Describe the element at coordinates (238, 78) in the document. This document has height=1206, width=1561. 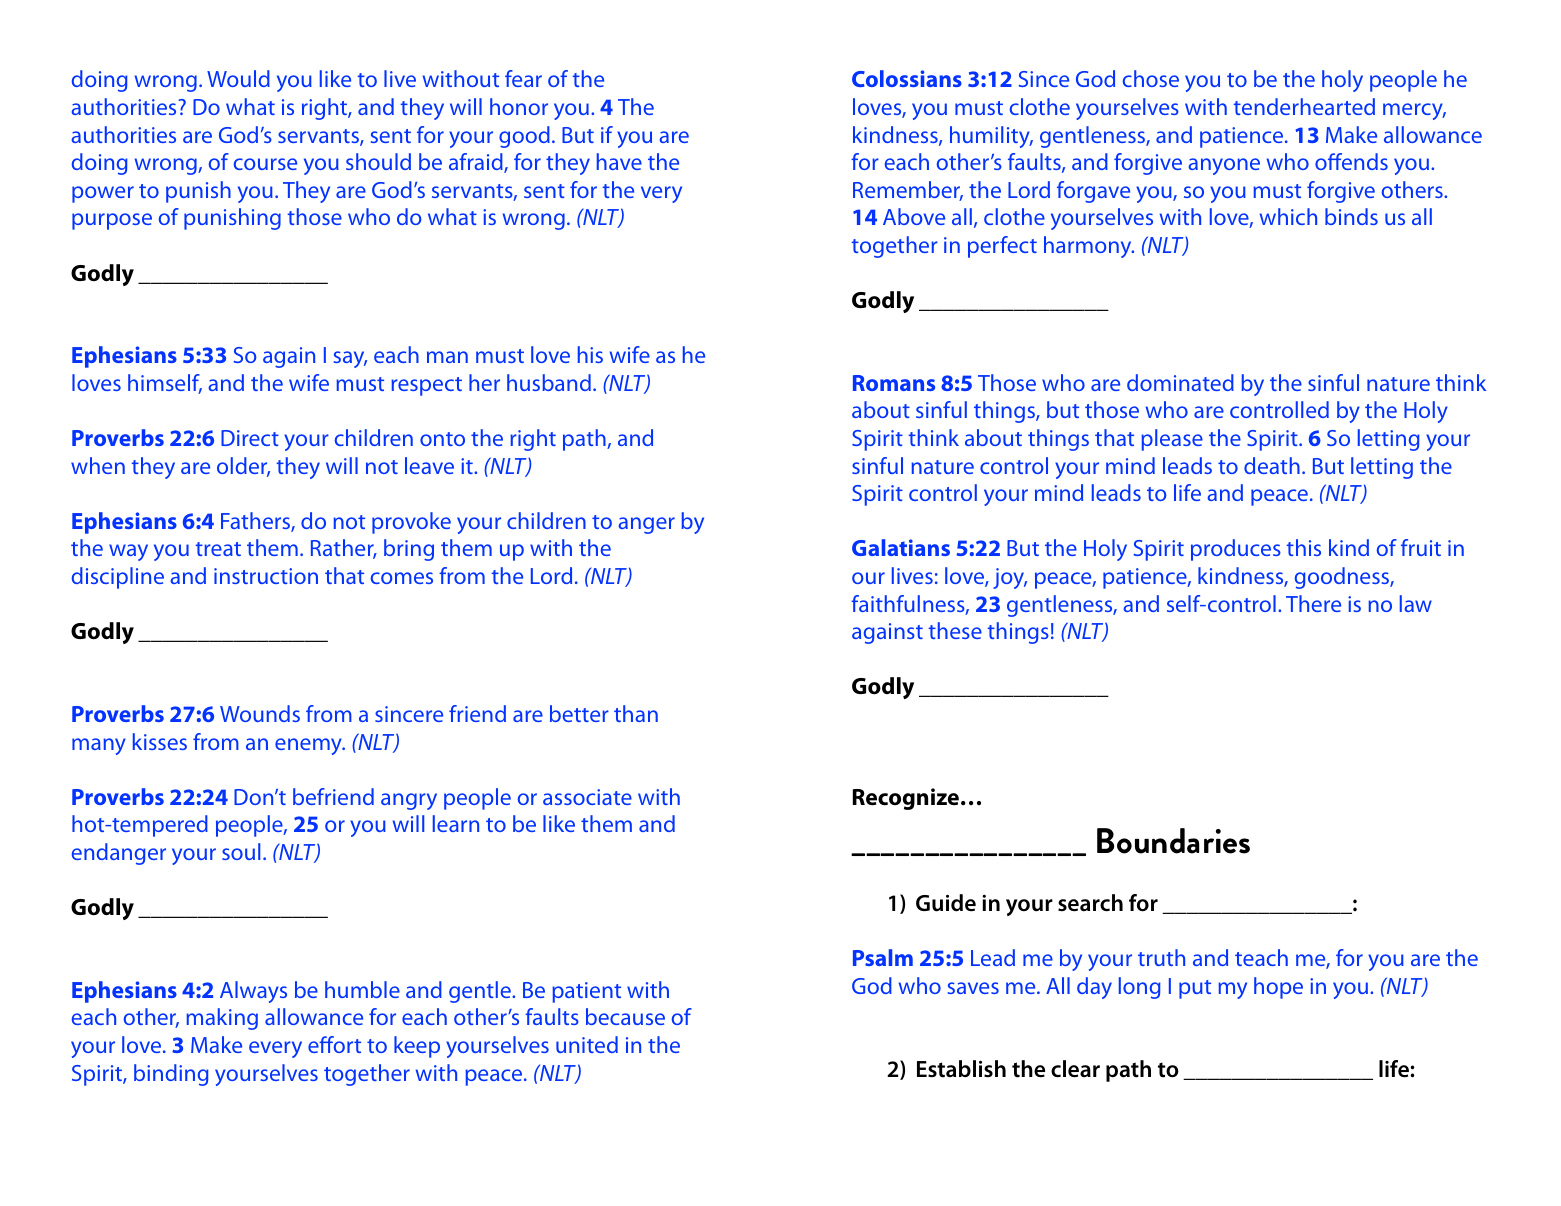
I see `Would` at that location.
